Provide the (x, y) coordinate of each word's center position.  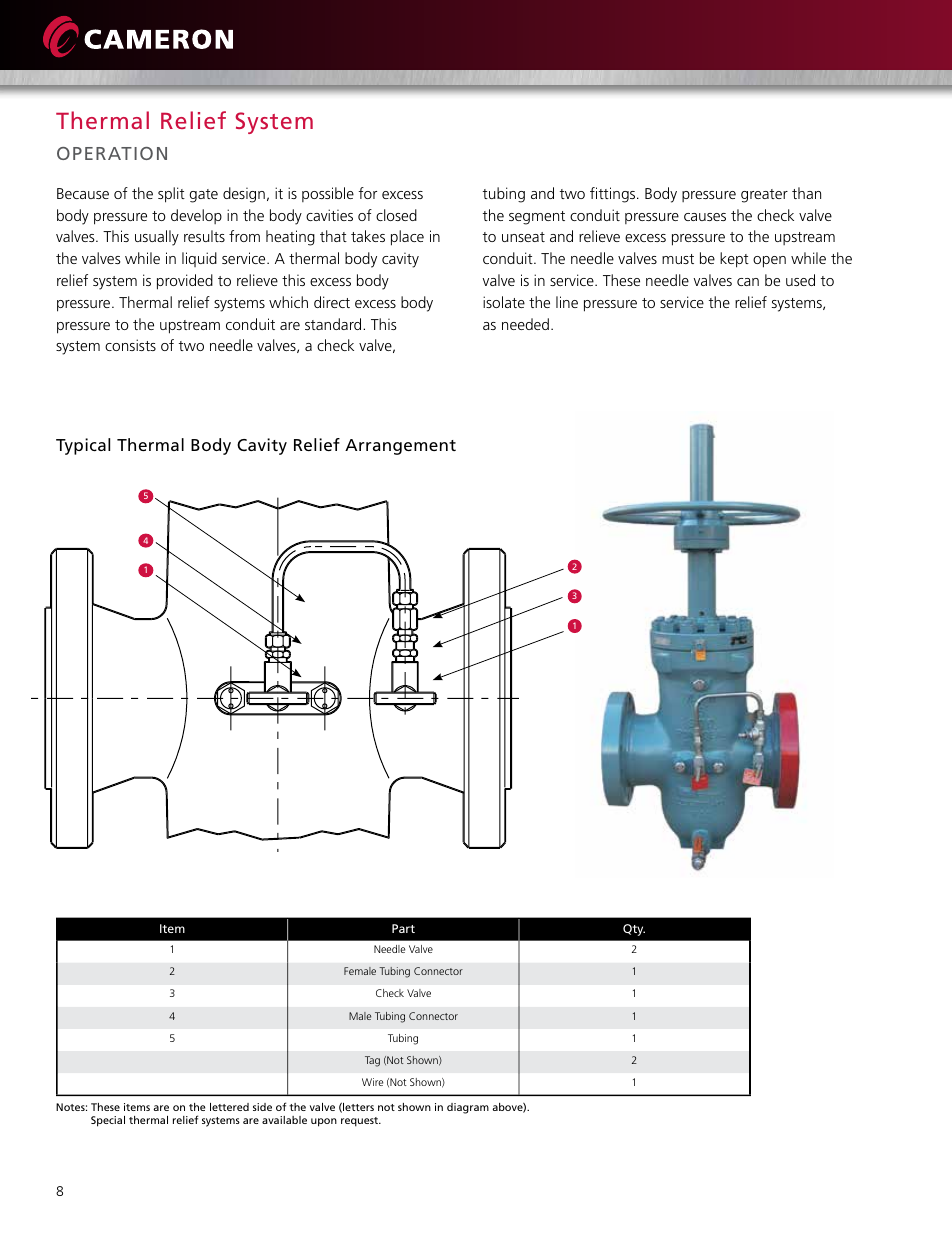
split (171, 195)
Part (403, 928)
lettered (229, 1107)
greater (764, 196)
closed (396, 215)
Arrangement (400, 447)
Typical (83, 446)
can (748, 282)
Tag (372, 1061)
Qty (634, 930)
